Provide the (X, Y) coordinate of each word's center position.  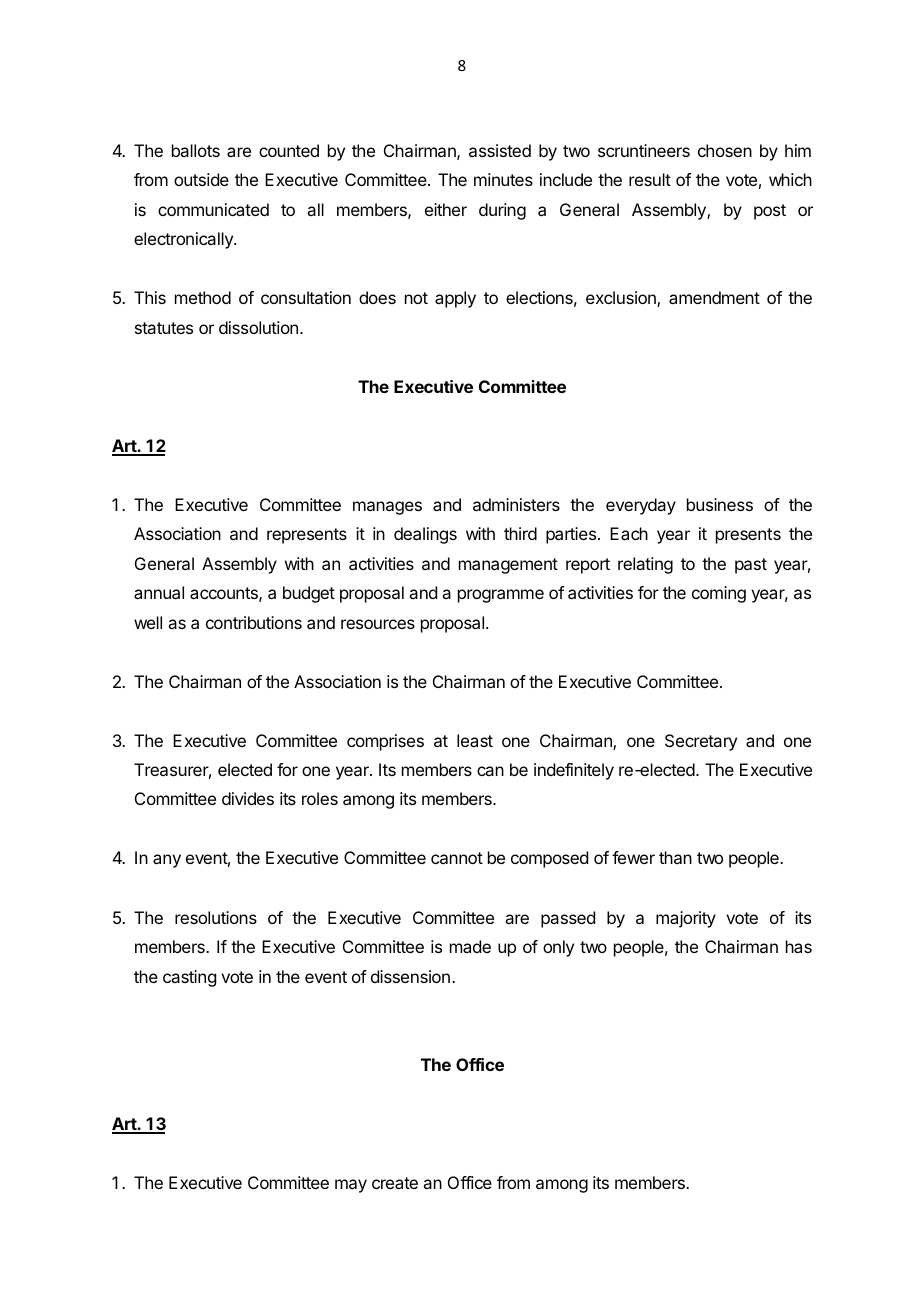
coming (719, 594)
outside (201, 179)
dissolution (258, 327)
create (395, 1183)
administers (516, 504)
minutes (503, 179)
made (470, 946)
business (720, 504)
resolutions (216, 917)
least (475, 740)
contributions (254, 622)
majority (686, 919)
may (351, 1186)
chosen (725, 150)
